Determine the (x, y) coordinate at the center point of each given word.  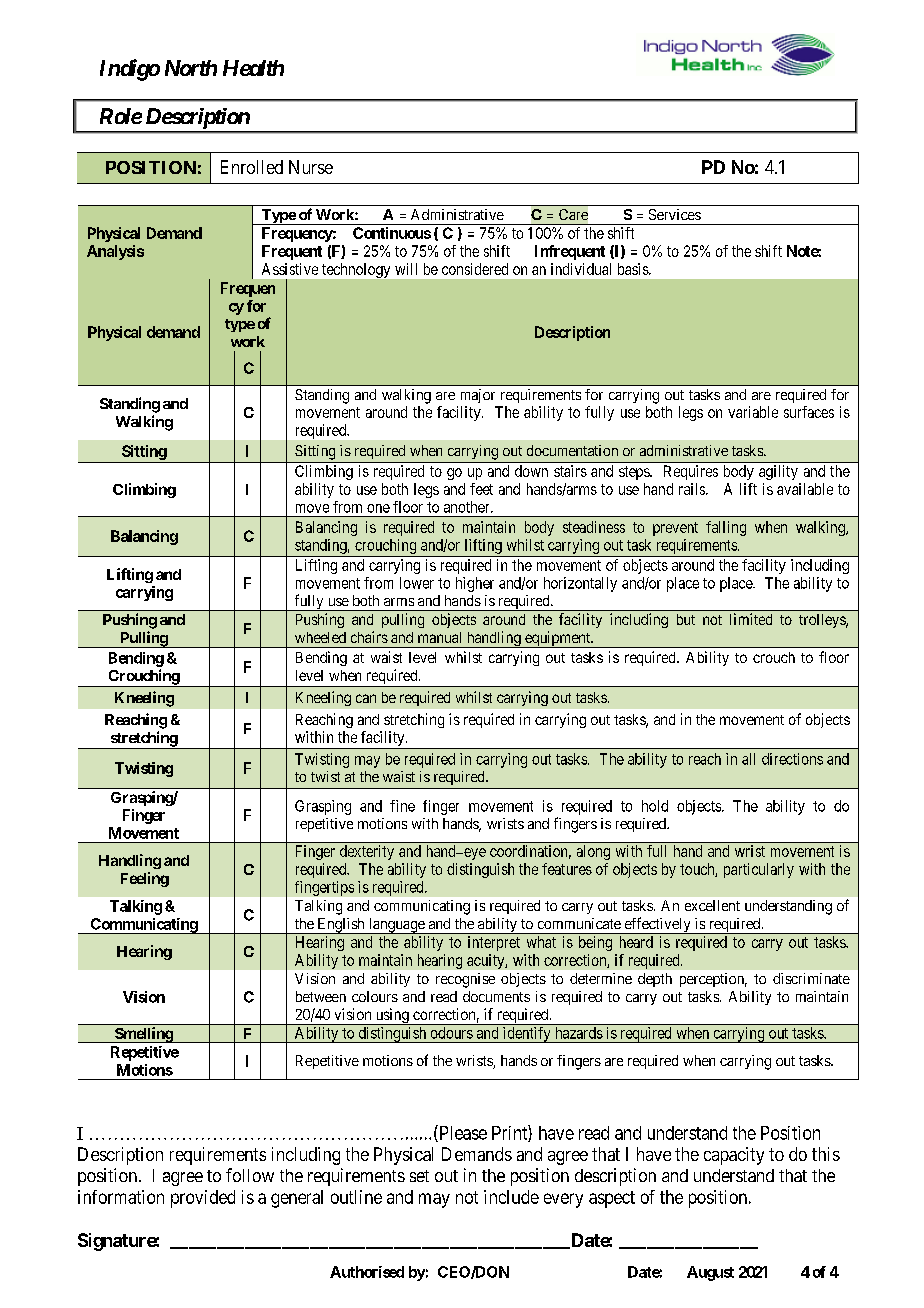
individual (581, 269)
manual (439, 637)
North (191, 68)
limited (751, 619)
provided (203, 1199)
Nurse (311, 167)
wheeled (320, 637)
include (511, 1197)
